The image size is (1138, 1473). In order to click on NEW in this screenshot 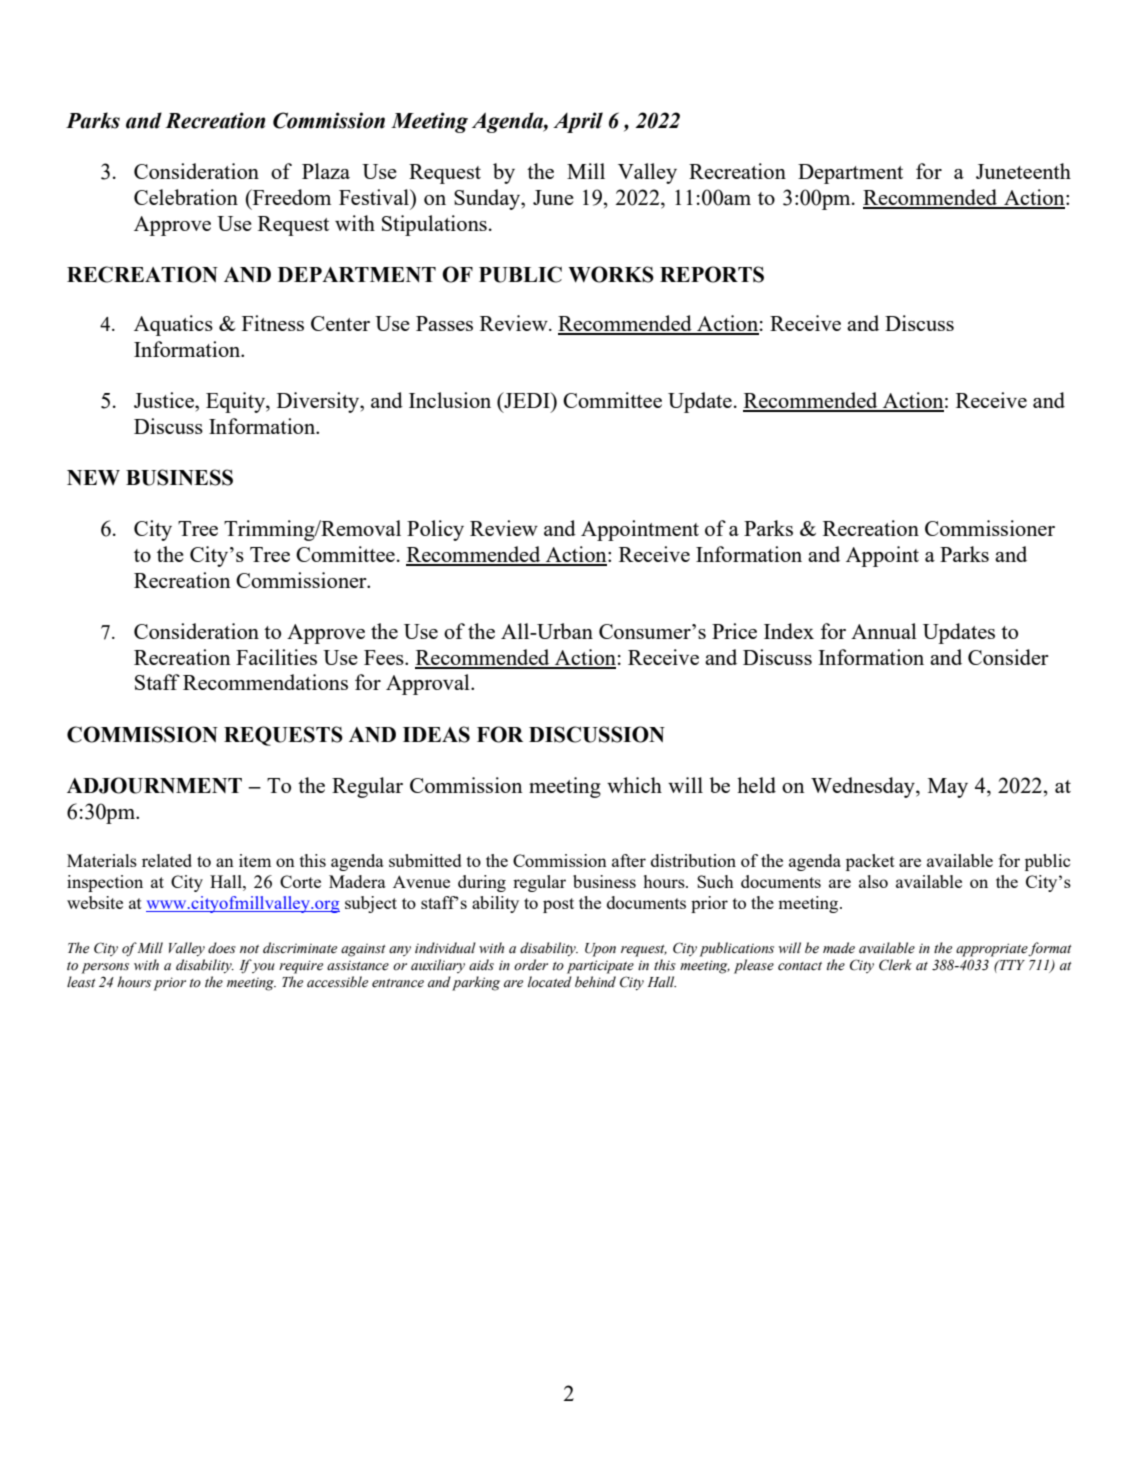, I will do `click(93, 477)`.
